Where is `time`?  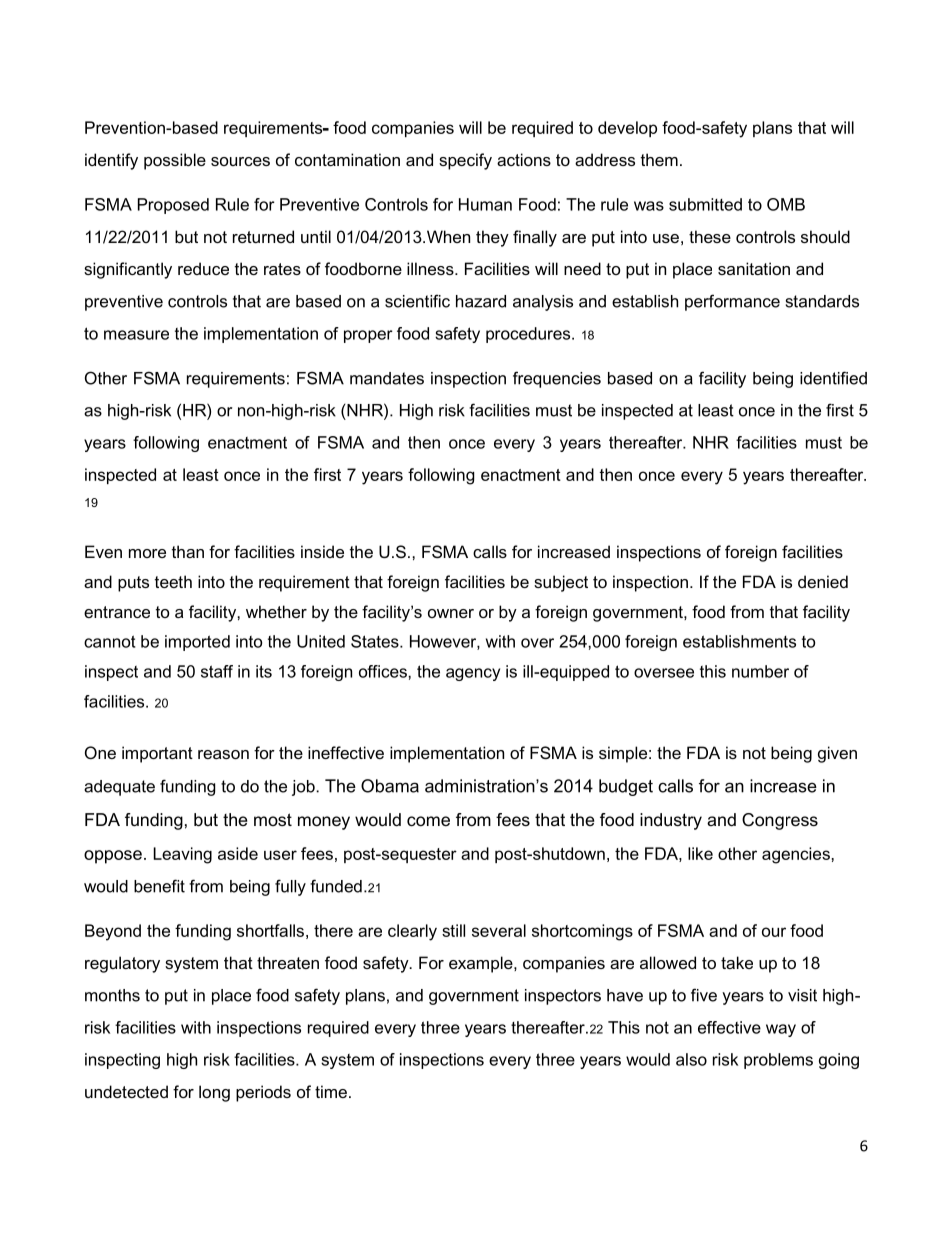 time is located at coordinates (331, 1091).
